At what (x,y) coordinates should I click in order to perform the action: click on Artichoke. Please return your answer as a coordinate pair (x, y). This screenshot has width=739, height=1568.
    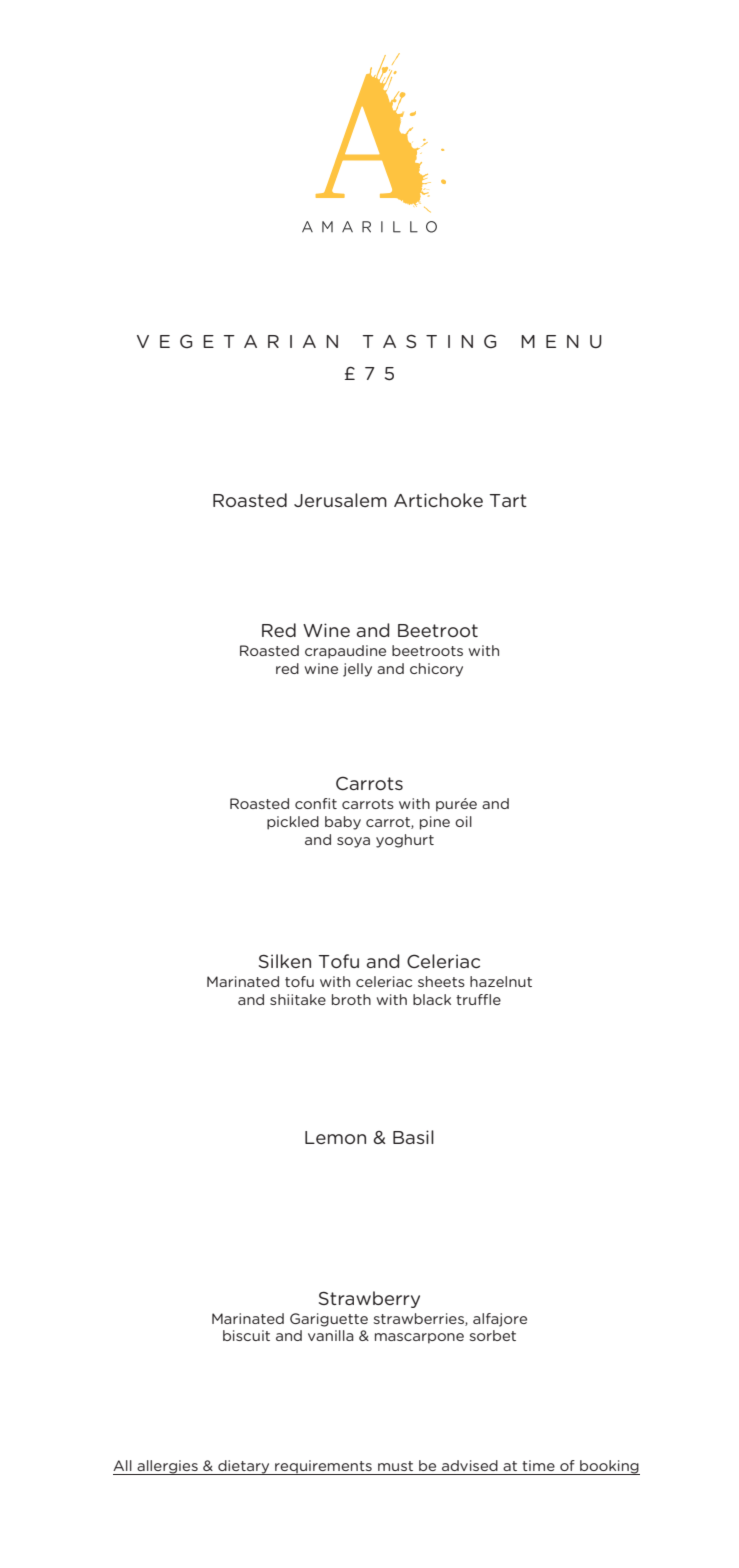
    Looking at the image, I should click on (438, 500).
